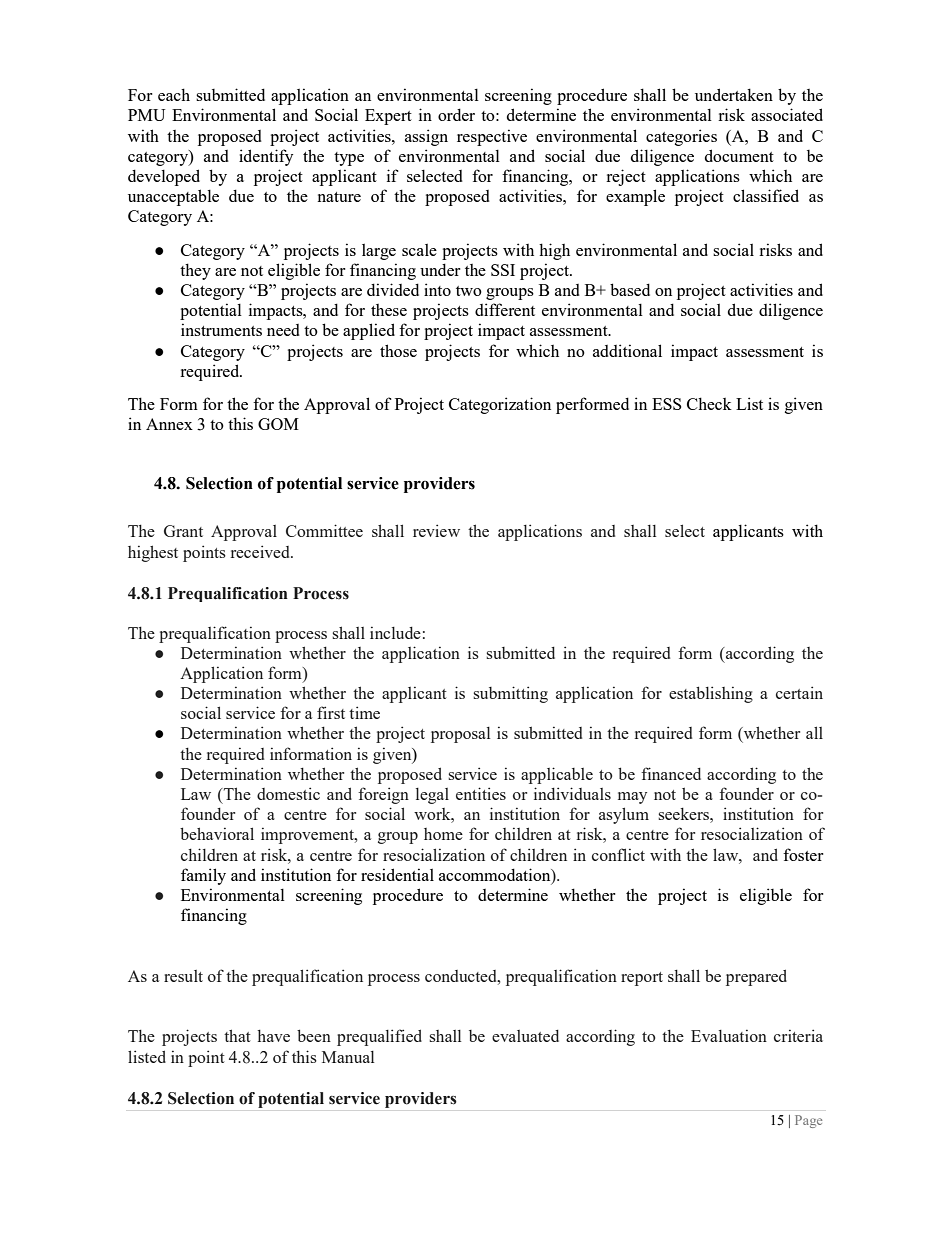 This document has width=952, height=1233. I want to click on include, so click(395, 633).
